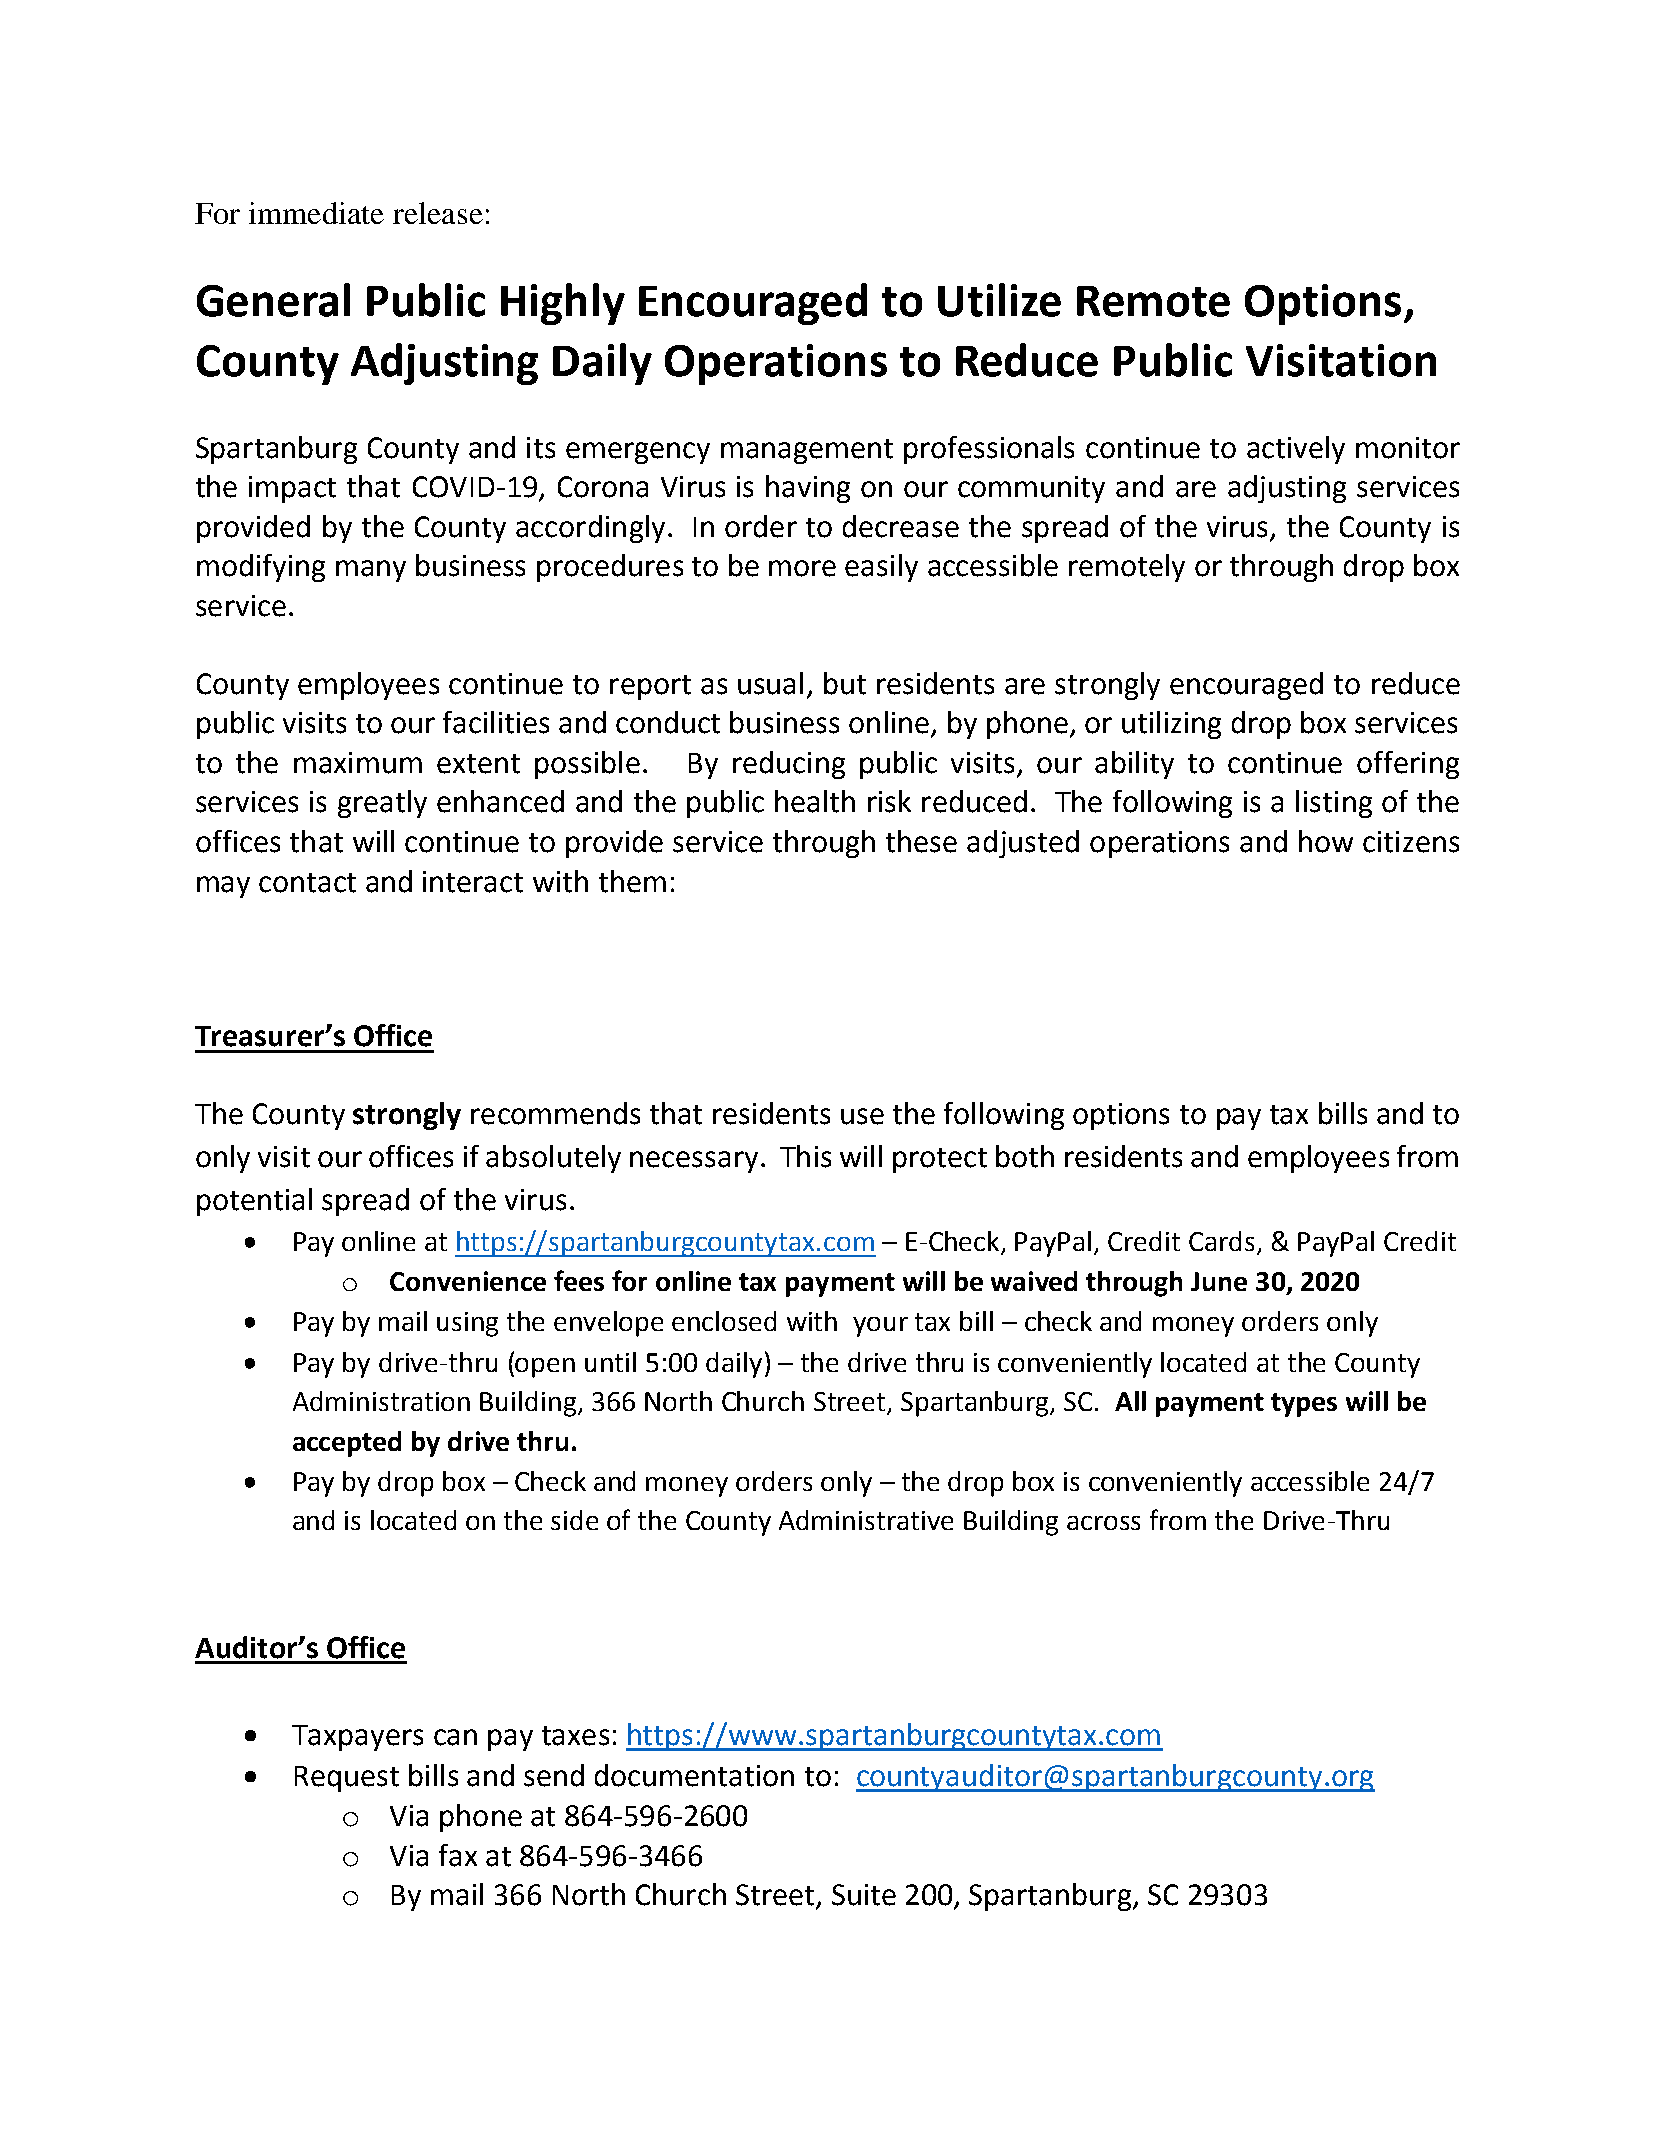  I want to click on immediate, so click(316, 213).
